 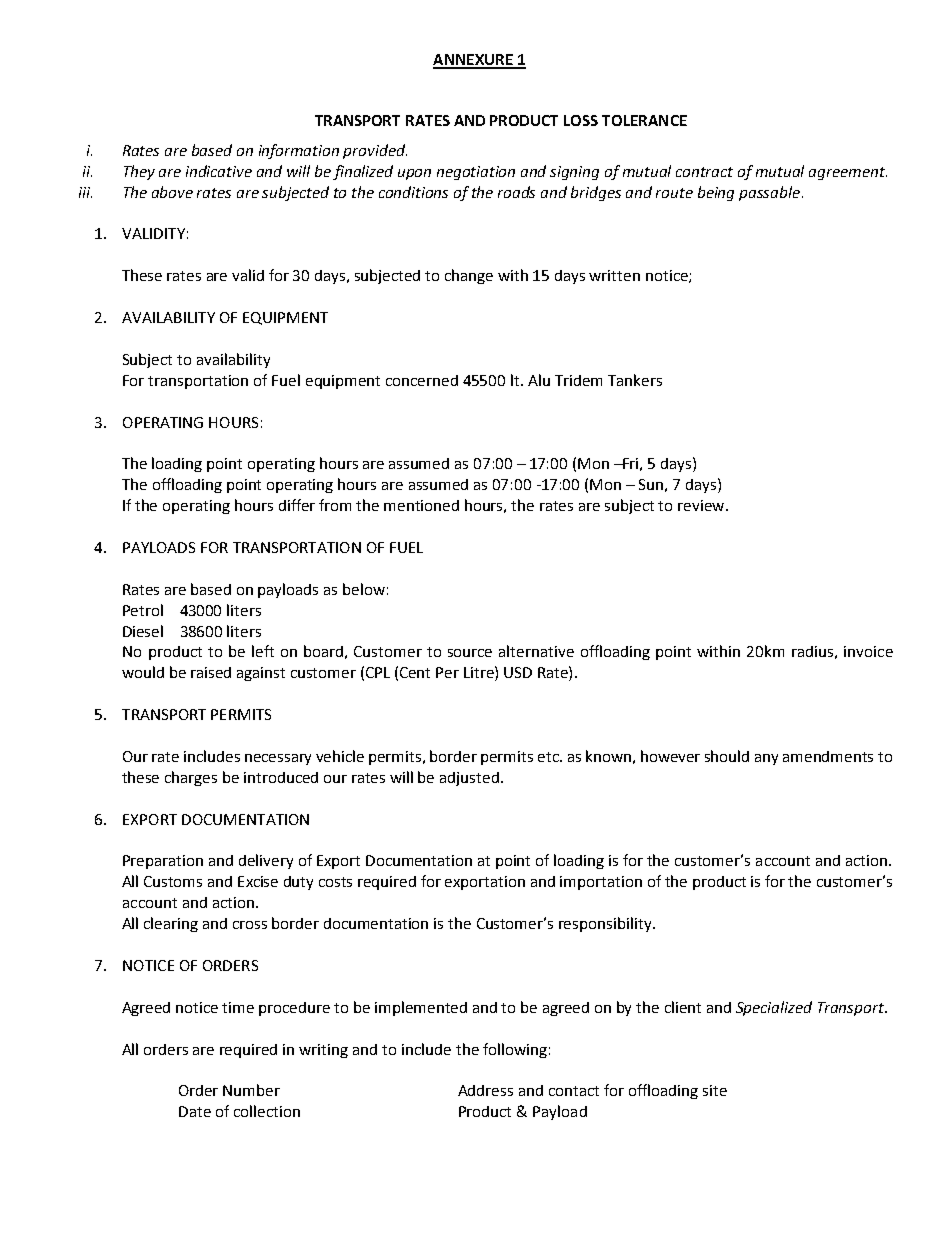 I want to click on Date, so click(x=195, y=1111).
